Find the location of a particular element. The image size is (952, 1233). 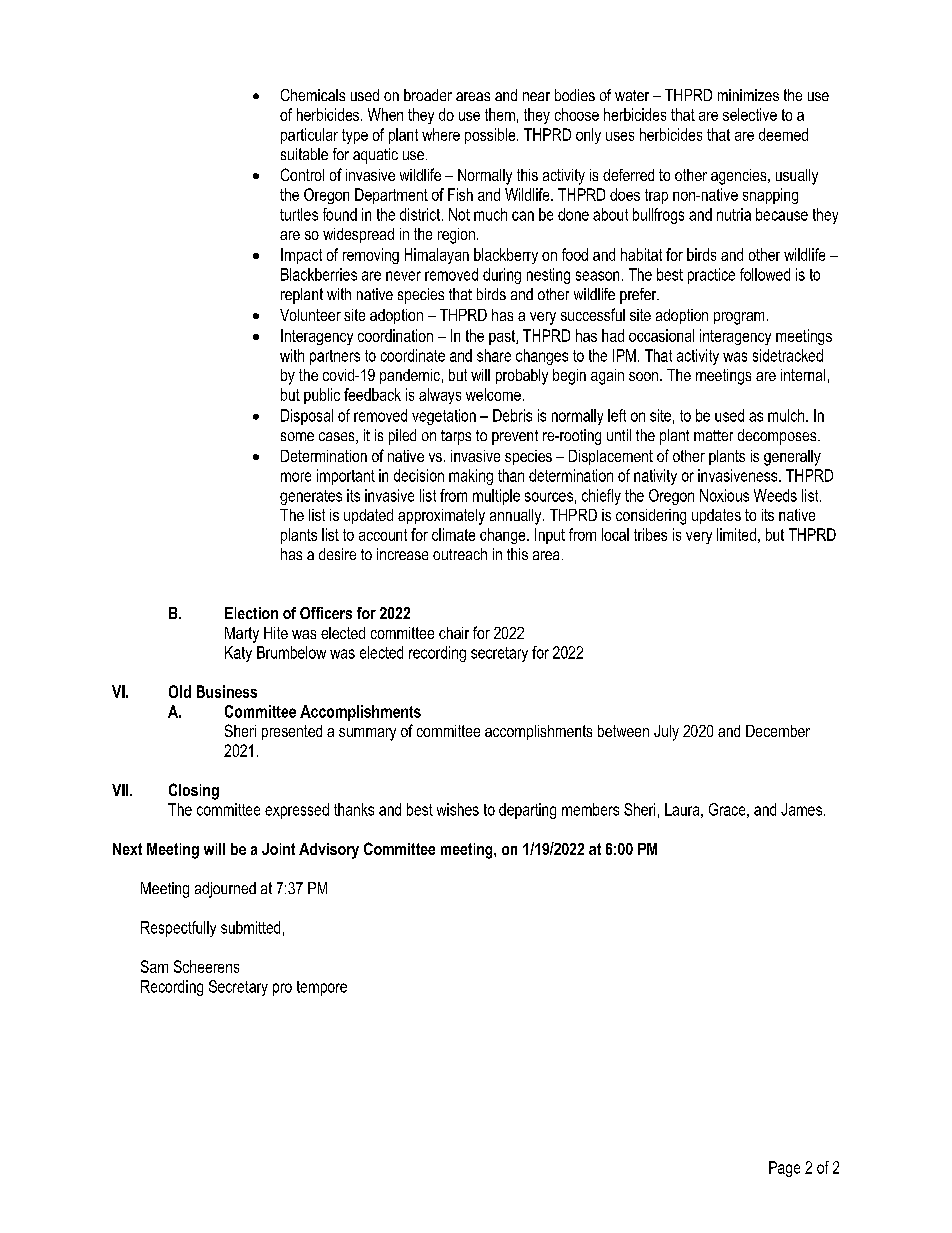

where is located at coordinates (441, 134).
